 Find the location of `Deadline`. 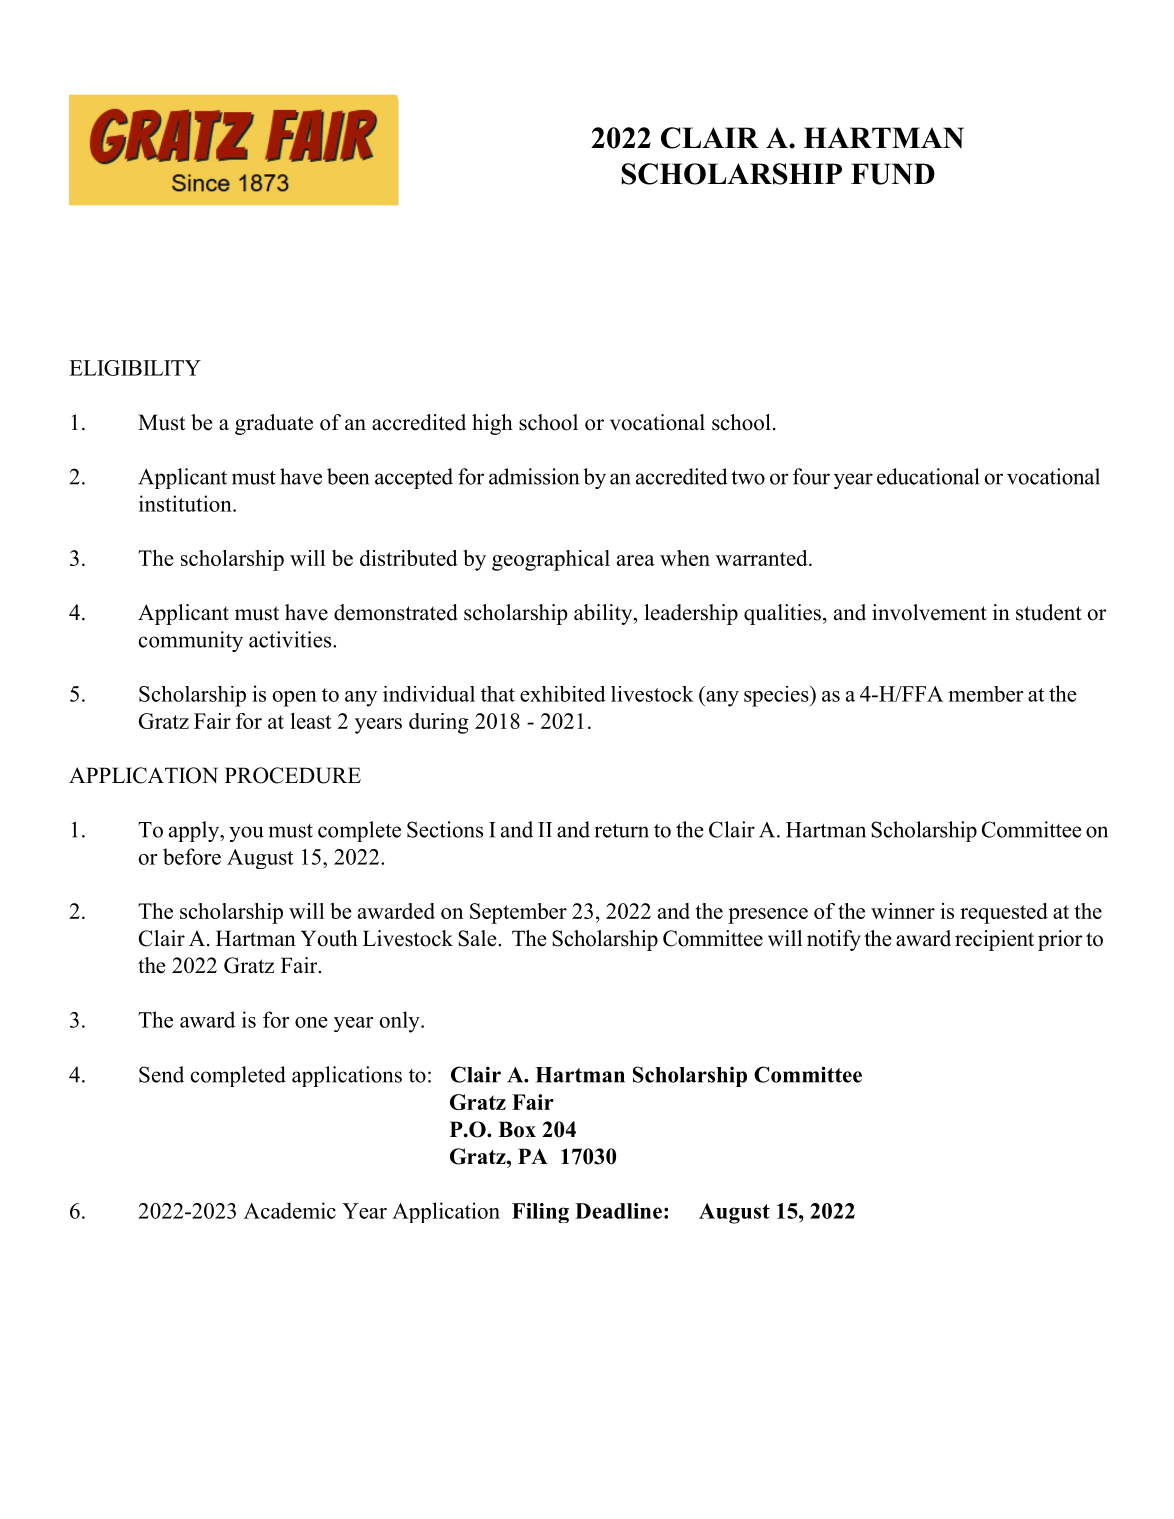

Deadline is located at coordinates (618, 1211).
